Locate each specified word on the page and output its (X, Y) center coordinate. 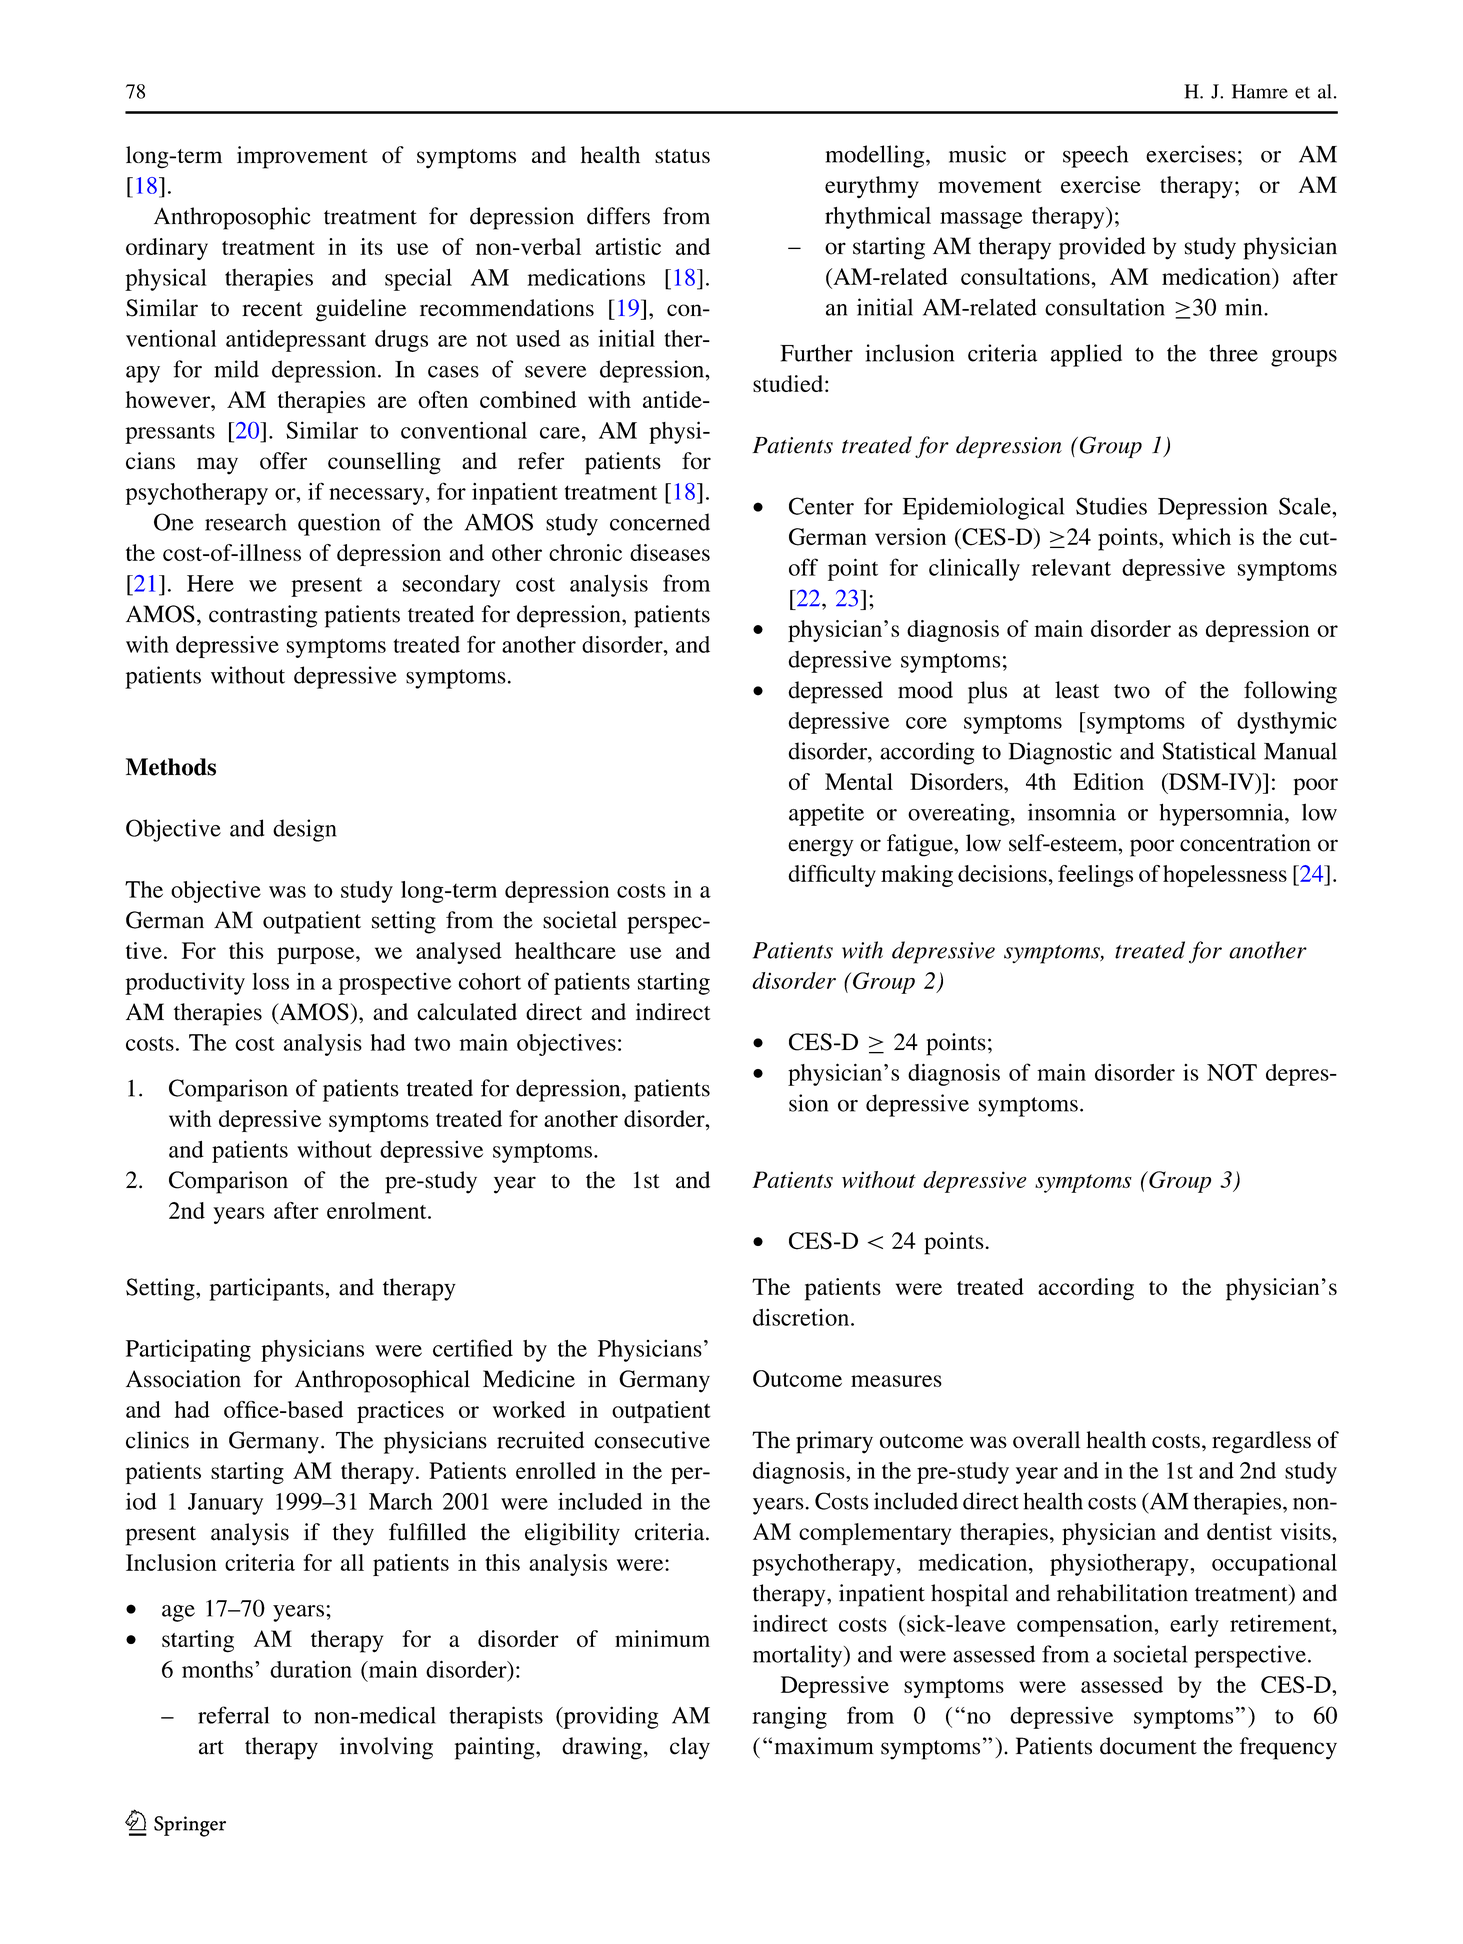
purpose (317, 955)
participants (267, 1289)
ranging (789, 1717)
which (1201, 536)
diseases (670, 552)
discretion (802, 1317)
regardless (1261, 1442)
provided (1102, 248)
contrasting (263, 616)
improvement (302, 157)
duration (311, 1669)
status (682, 156)
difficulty (832, 876)
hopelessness (1225, 876)
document (1148, 1746)
